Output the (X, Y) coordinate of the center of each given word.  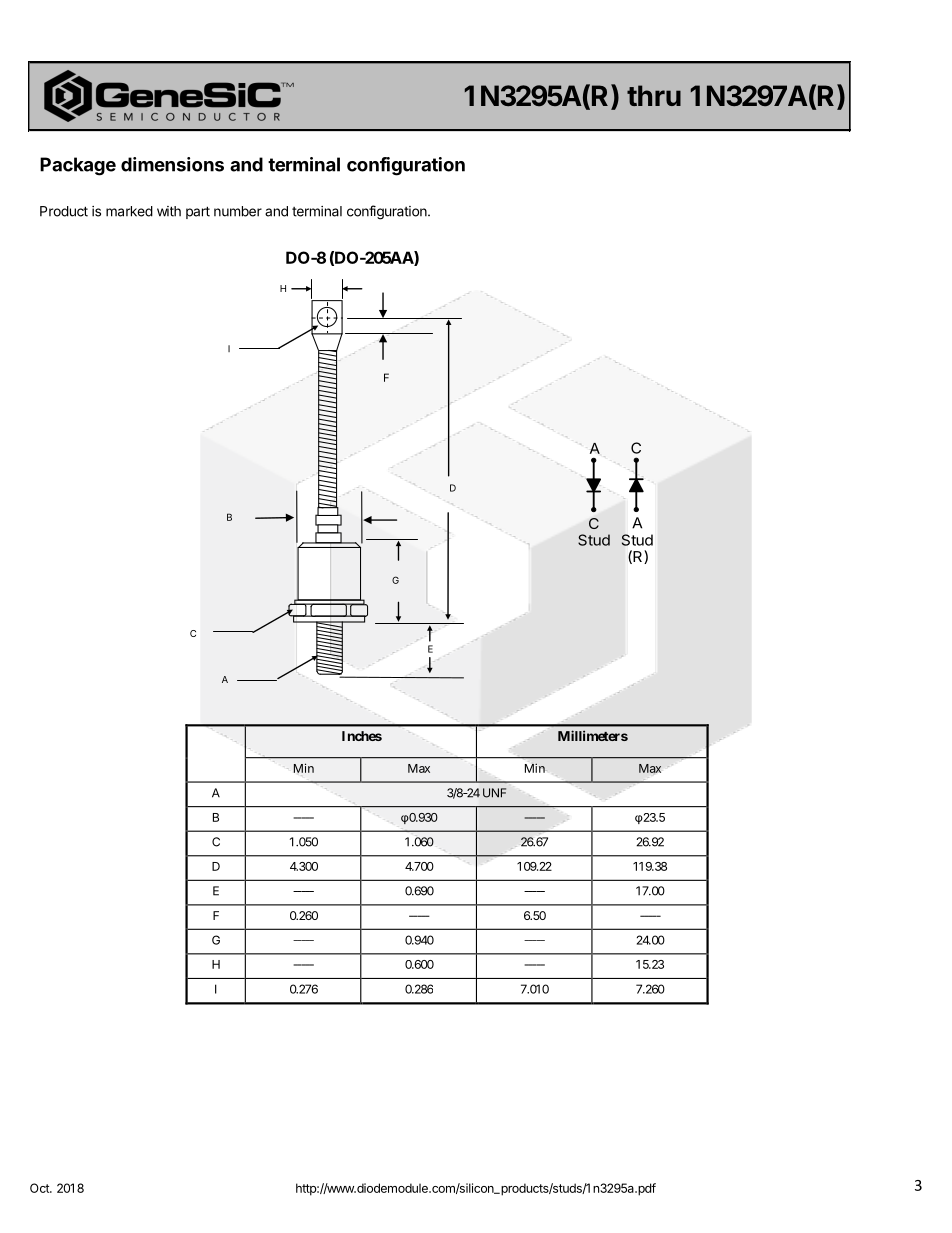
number (238, 211)
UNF (494, 793)
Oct (40, 1188)
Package (78, 166)
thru (654, 95)
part (198, 212)
